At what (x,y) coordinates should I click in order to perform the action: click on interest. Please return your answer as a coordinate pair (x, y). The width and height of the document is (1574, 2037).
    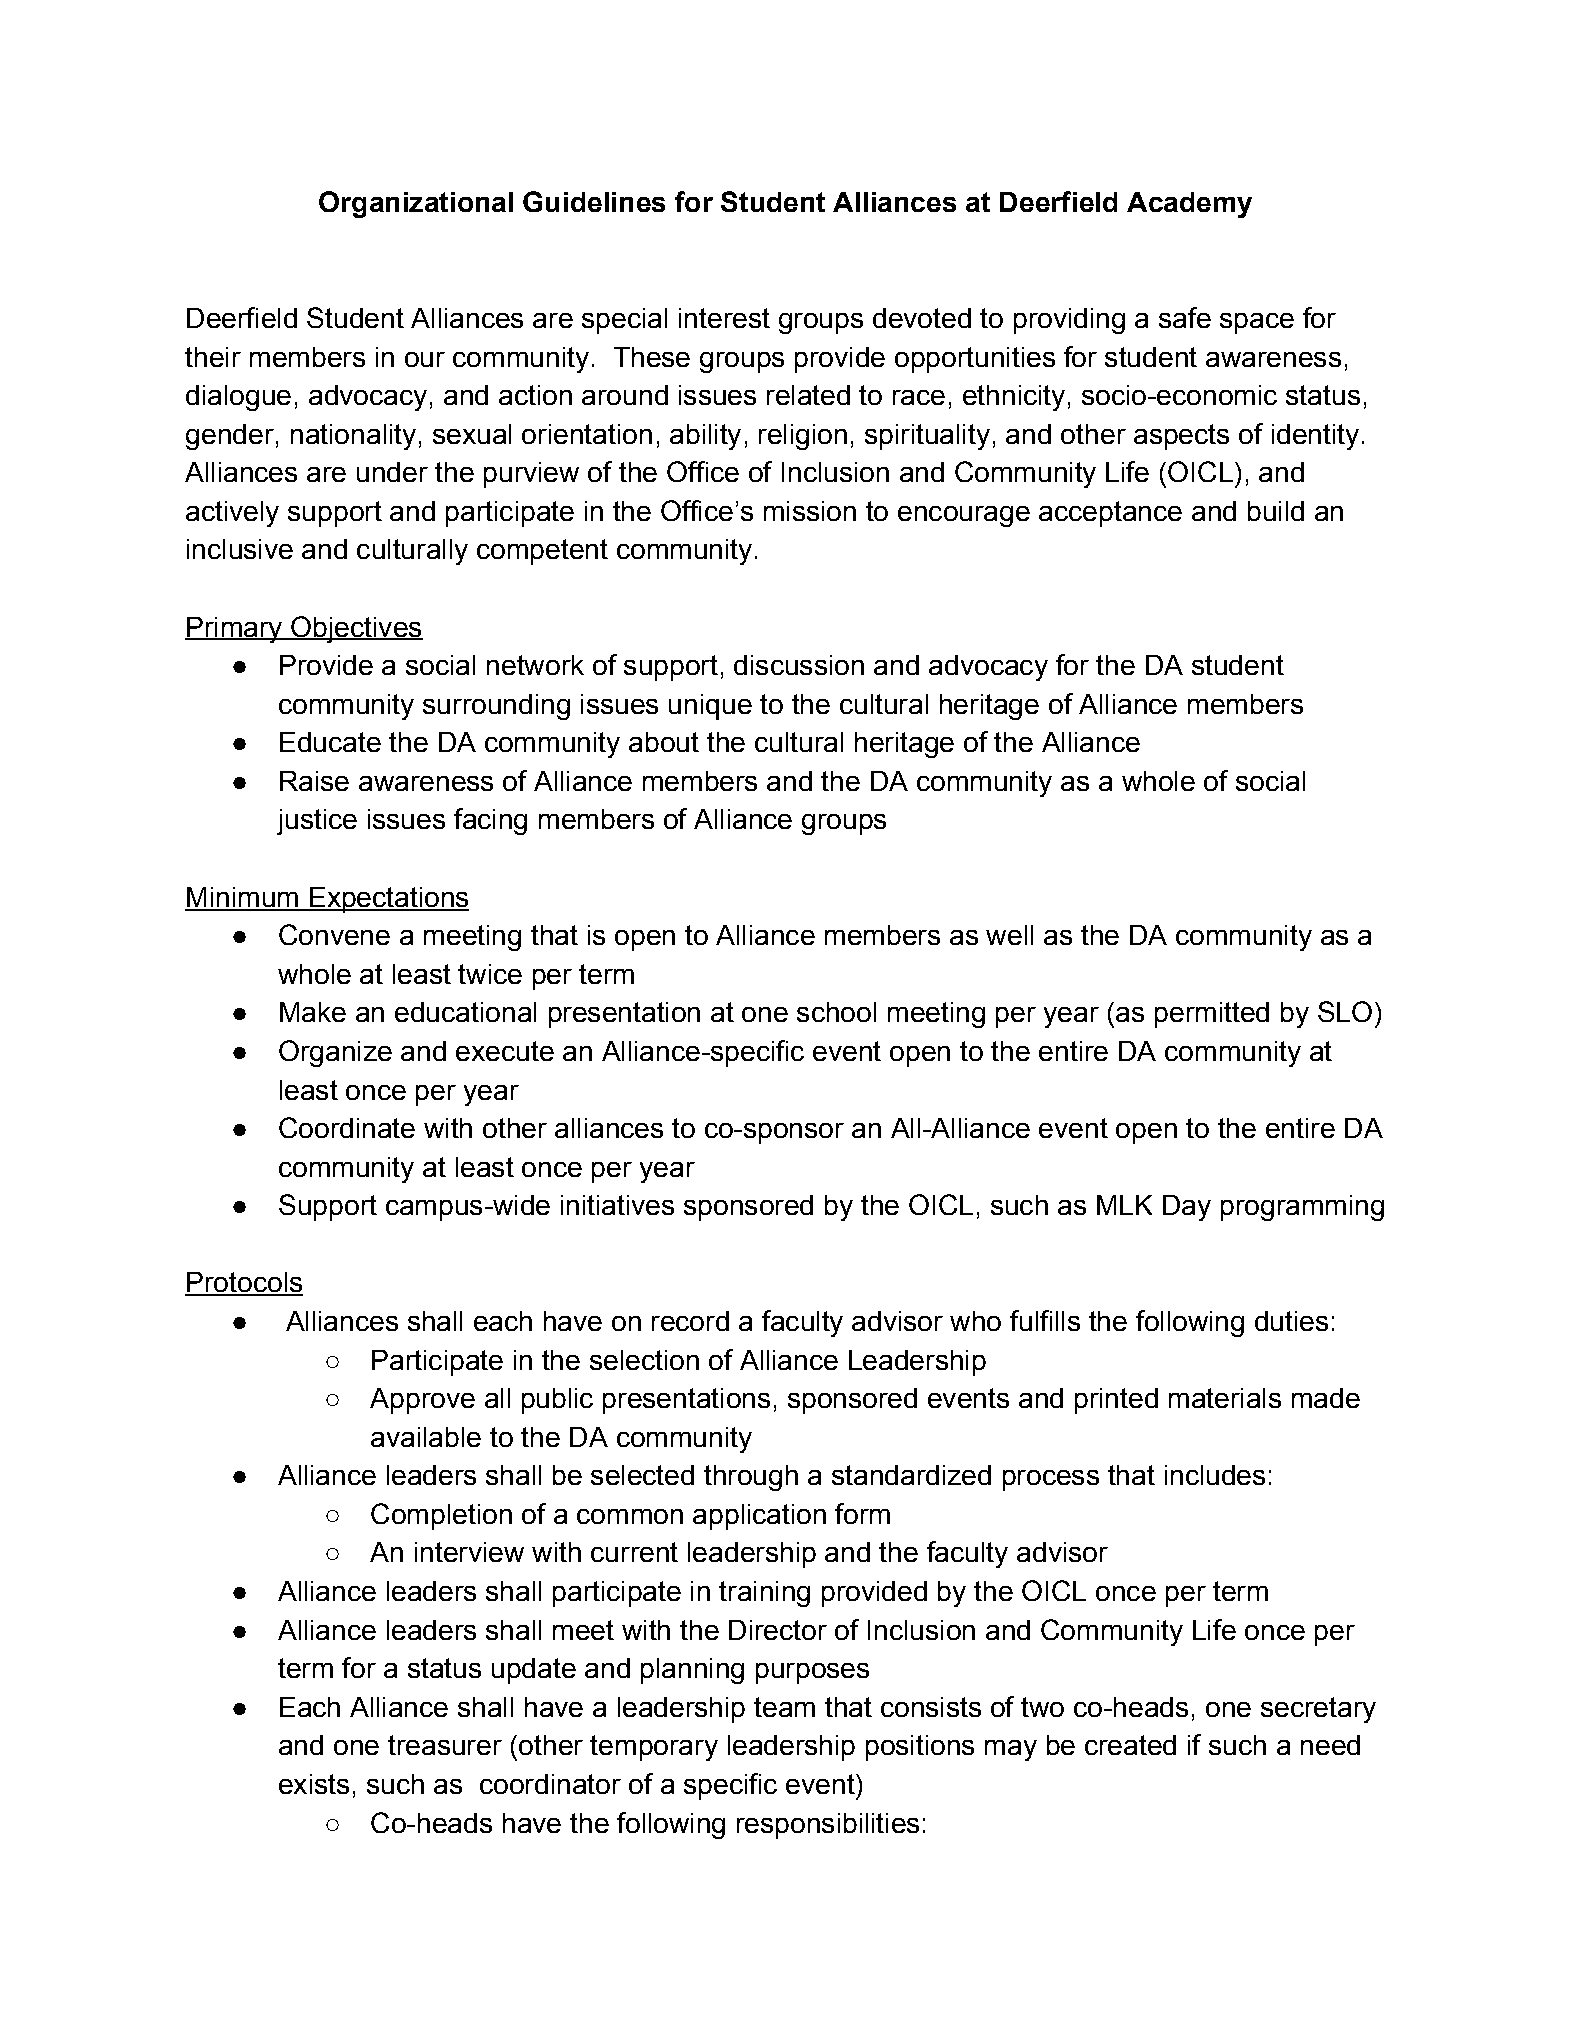
    Looking at the image, I should click on (724, 318).
